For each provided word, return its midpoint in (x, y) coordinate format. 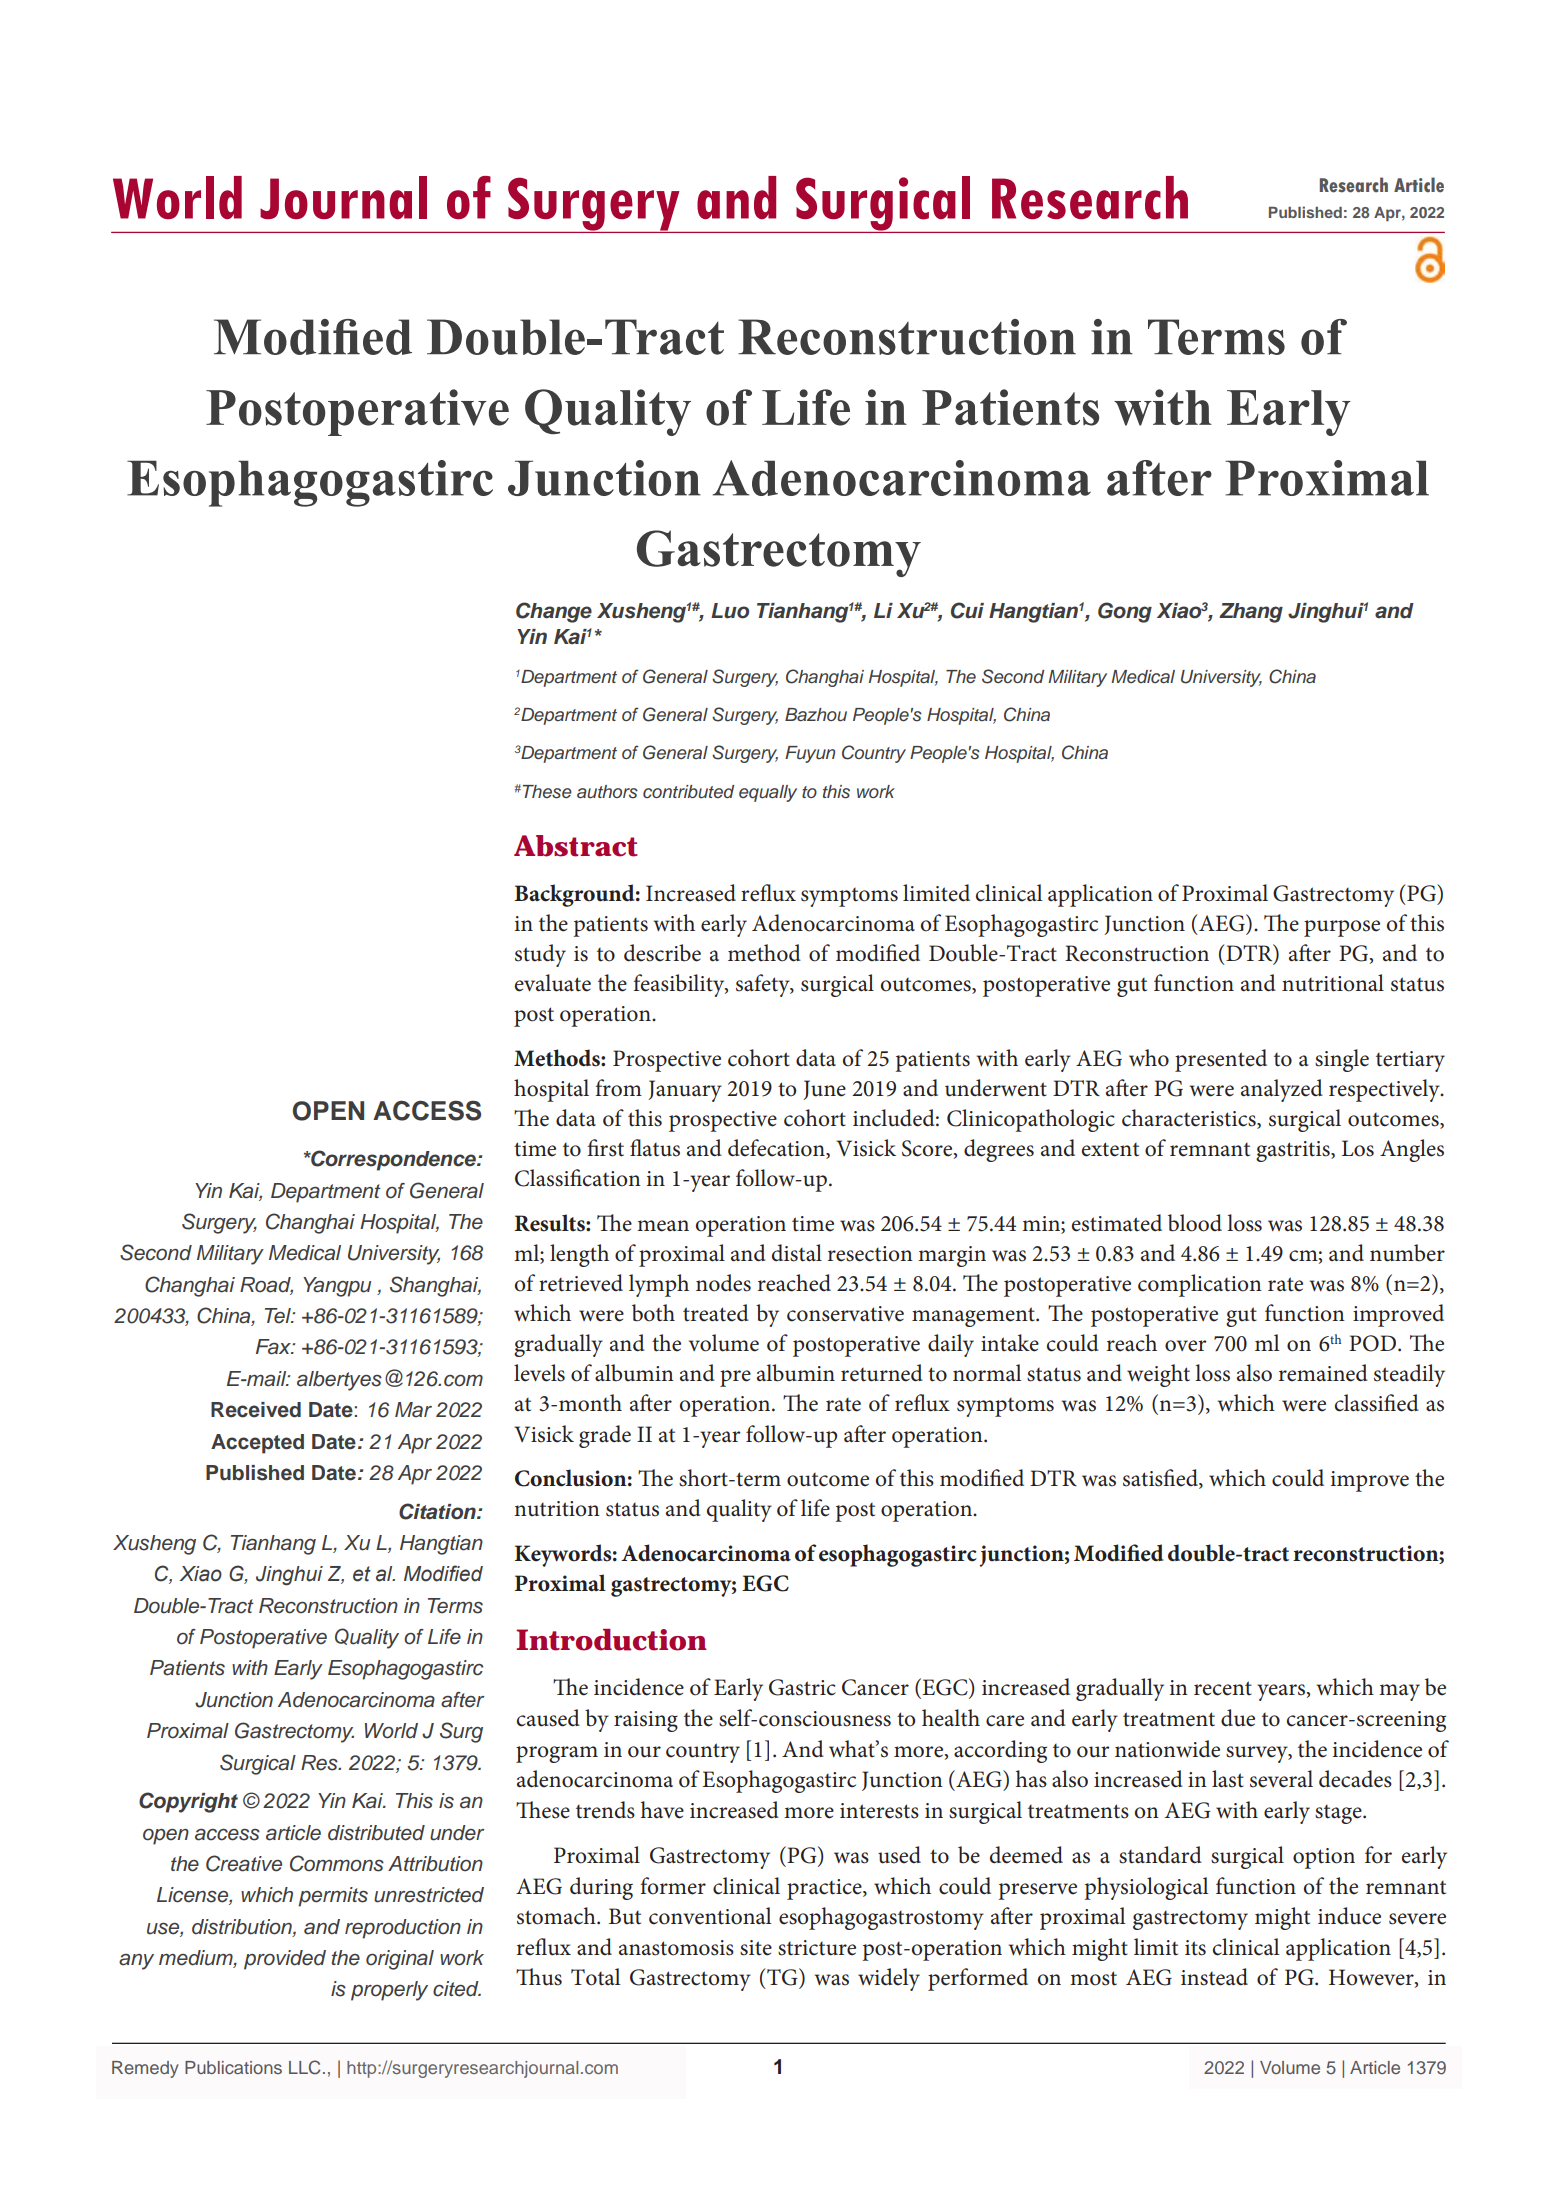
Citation (438, 1511)
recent (1223, 1688)
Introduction (611, 1640)
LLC (305, 2067)
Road (266, 1286)
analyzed (1282, 1090)
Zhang (1251, 613)
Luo (730, 611)
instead (1214, 1977)
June (824, 1090)
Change (554, 612)
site (756, 1948)
